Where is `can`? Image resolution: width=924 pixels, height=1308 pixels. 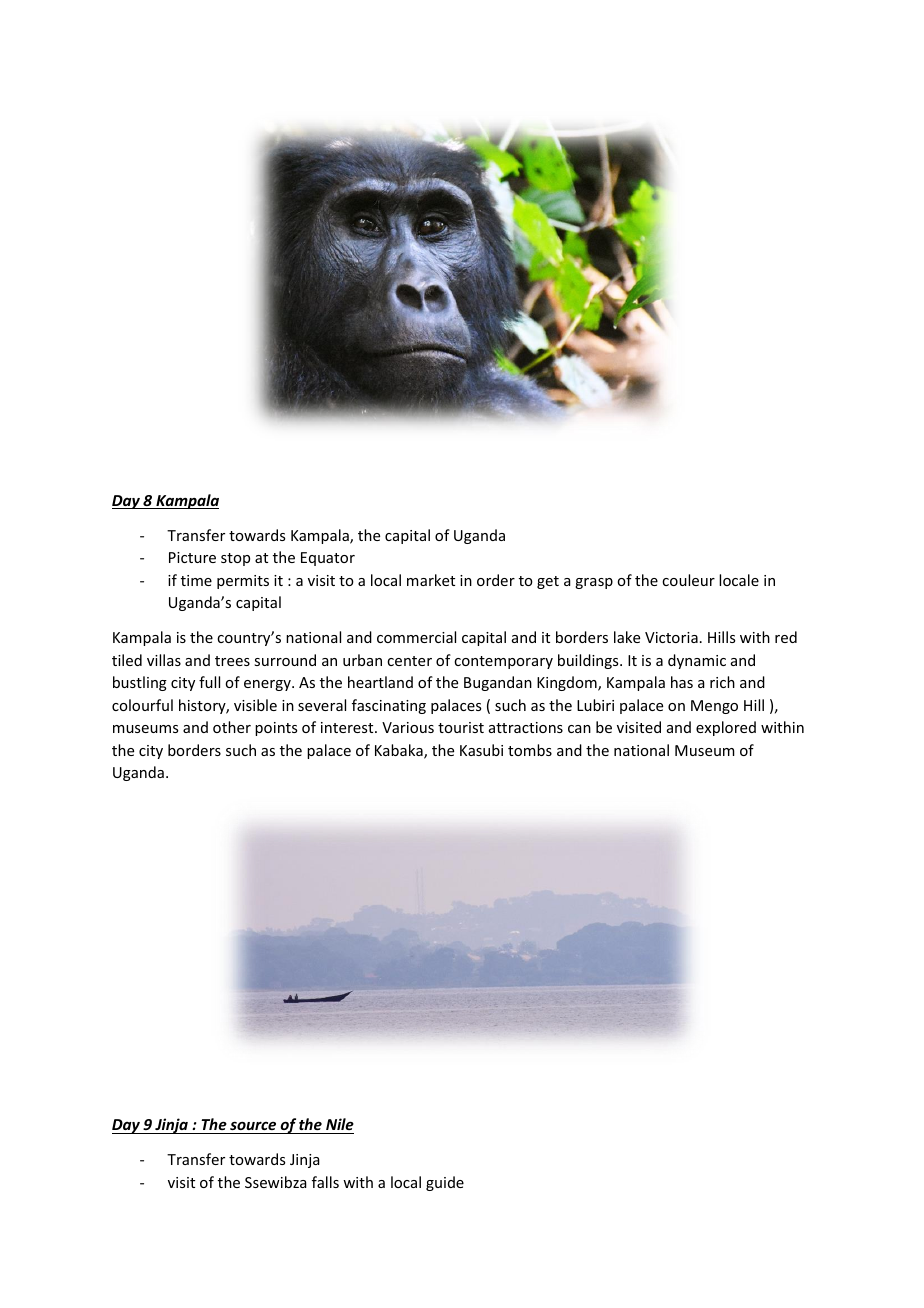
can is located at coordinates (579, 729).
